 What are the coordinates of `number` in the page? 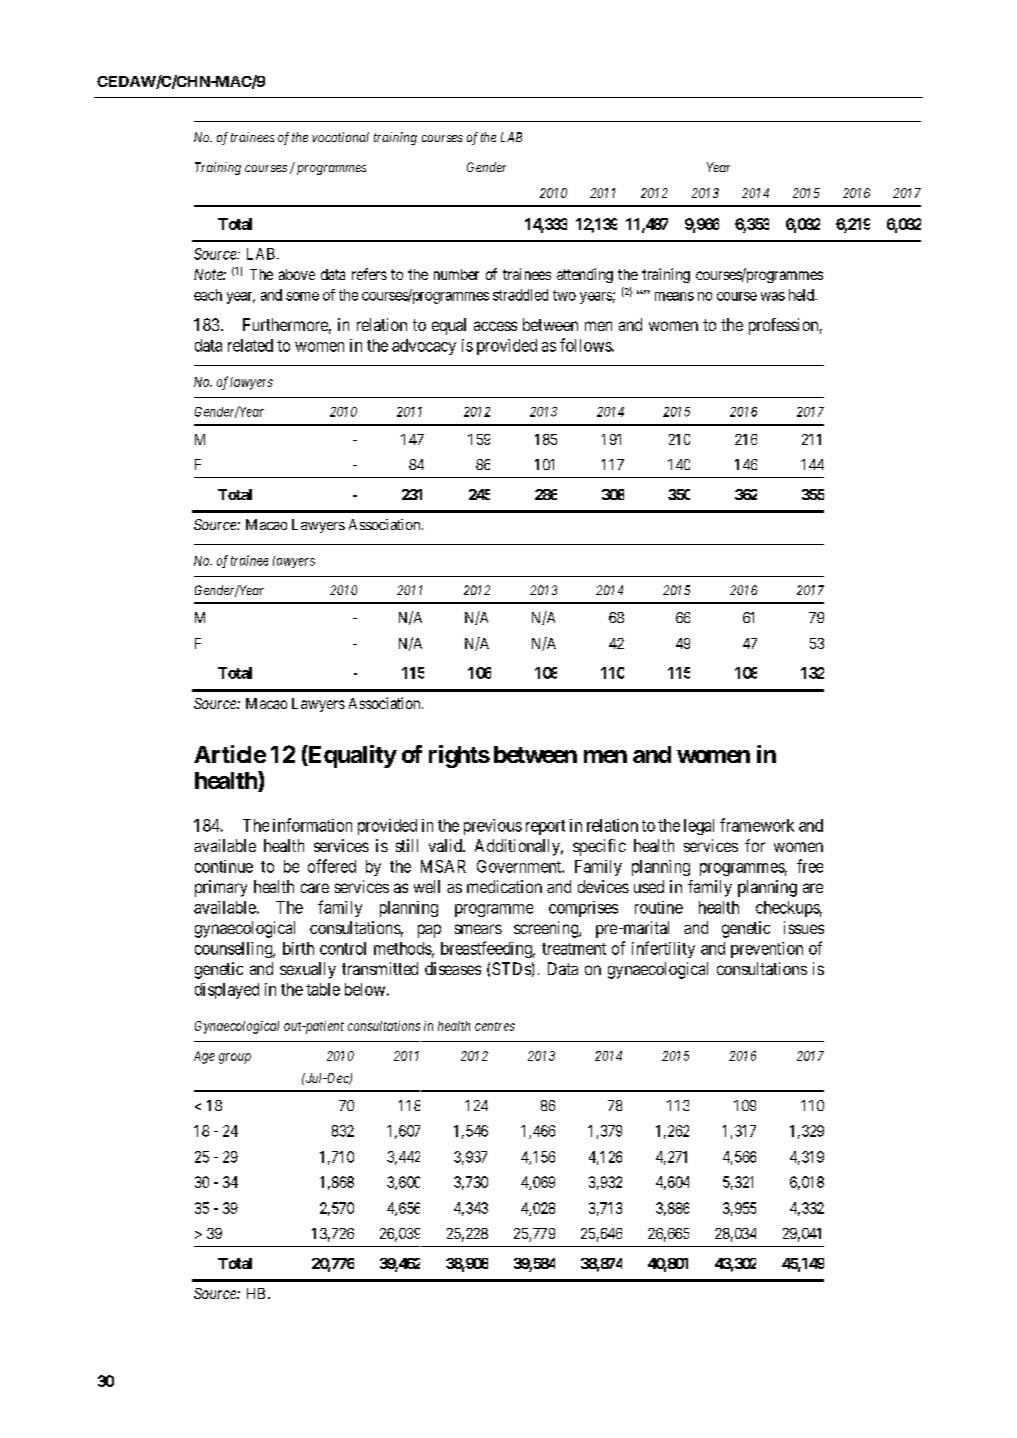 It's located at (456, 274).
